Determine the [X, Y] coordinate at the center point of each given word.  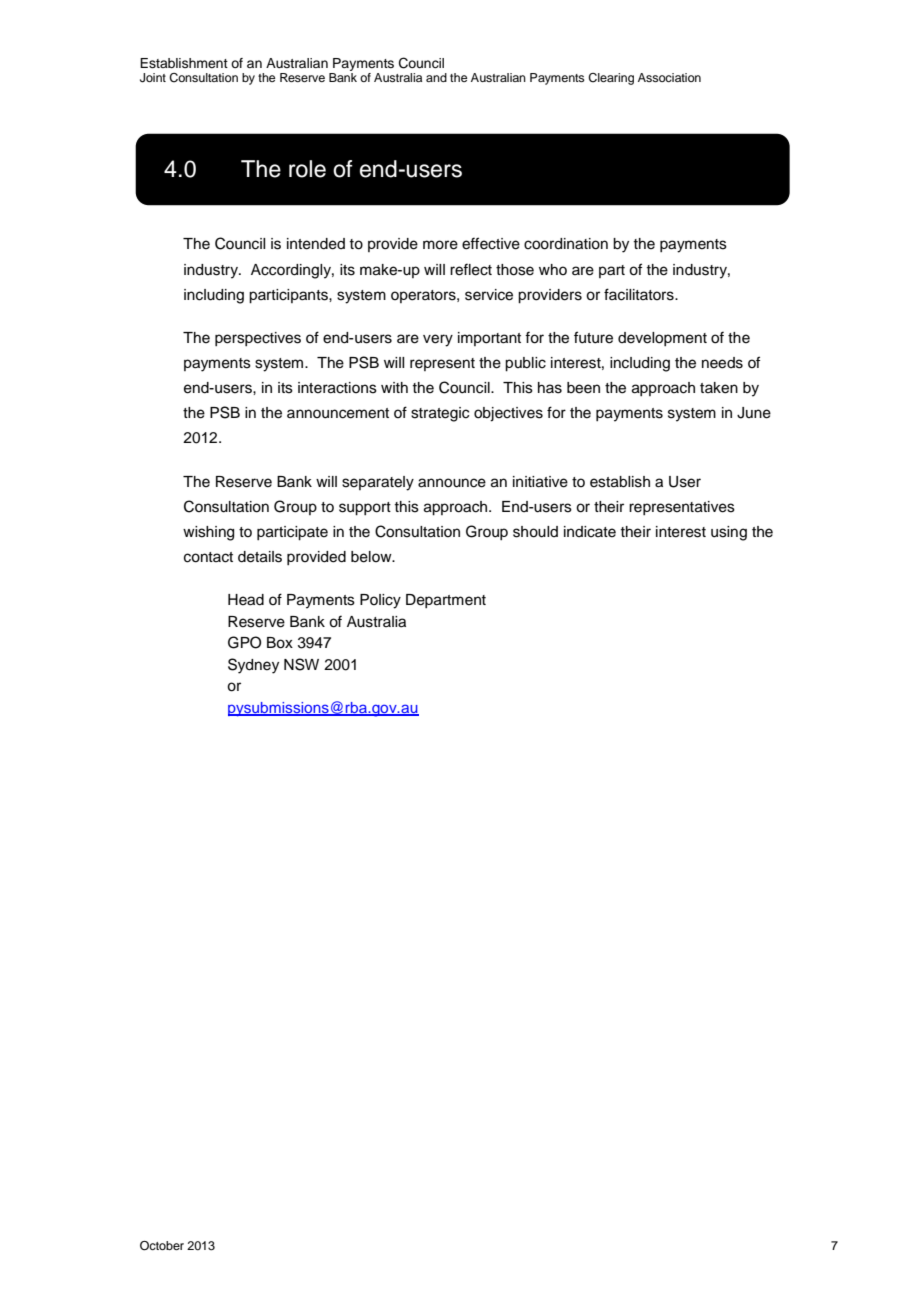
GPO [244, 642]
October [162, 1246]
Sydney [253, 666]
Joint [153, 78]
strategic [440, 414]
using [729, 533]
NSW [301, 664]
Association [669, 77]
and [436, 77]
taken [719, 388]
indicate [590, 532]
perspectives [258, 339]
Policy [380, 601]
